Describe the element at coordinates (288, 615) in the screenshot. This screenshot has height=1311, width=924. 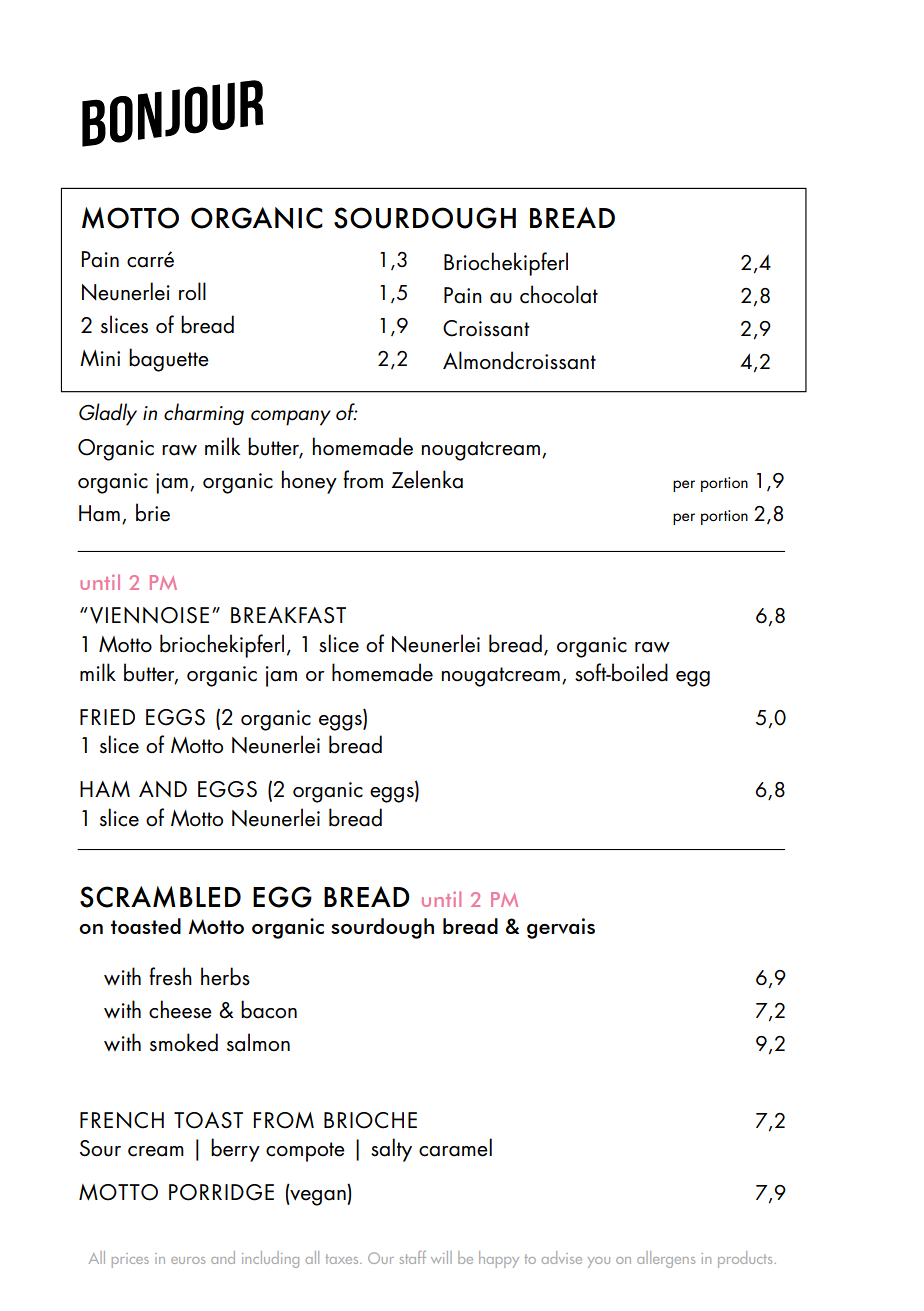
I see `BREAKFAST` at that location.
